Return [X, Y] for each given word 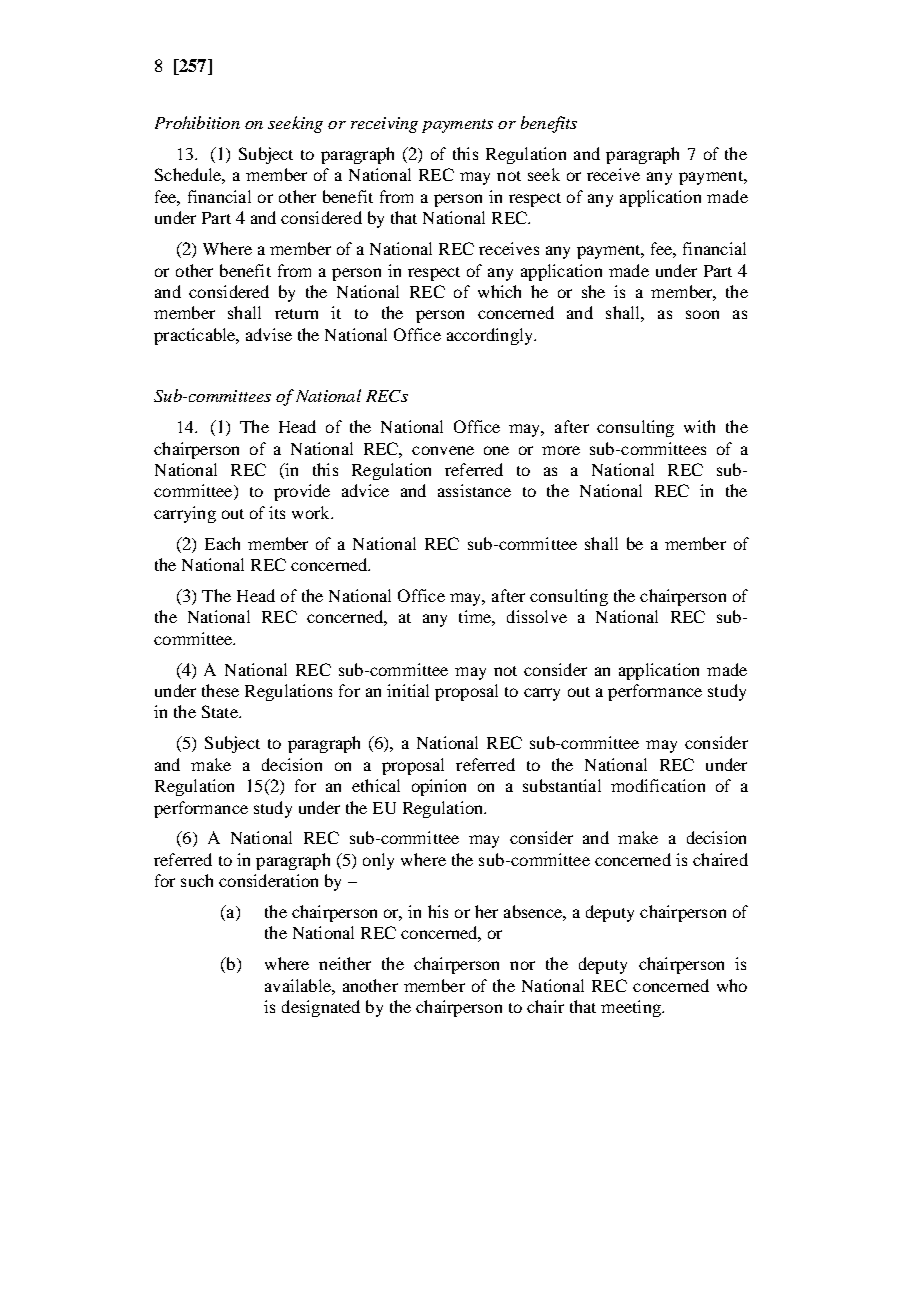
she [593, 291]
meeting [632, 1008]
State [221, 711]
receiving [384, 125]
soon [702, 314]
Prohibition [197, 122]
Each [222, 543]
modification [658, 785]
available [299, 985]
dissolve [537, 616]
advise [269, 334]
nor [522, 965]
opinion [439, 787]
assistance [474, 490]
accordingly [491, 336]
